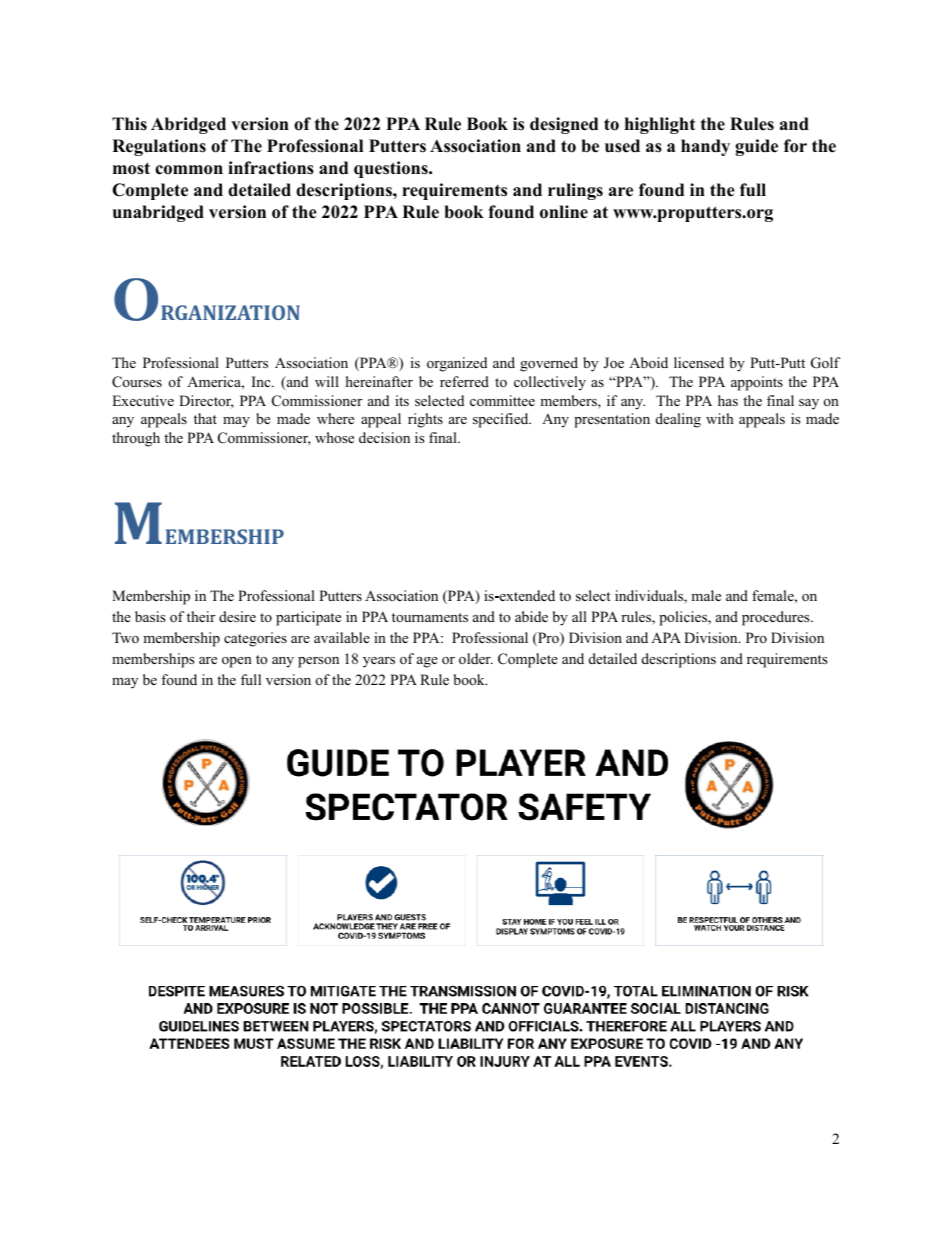  Describe the element at coordinates (728, 400) in the screenshot. I see `has` at that location.
